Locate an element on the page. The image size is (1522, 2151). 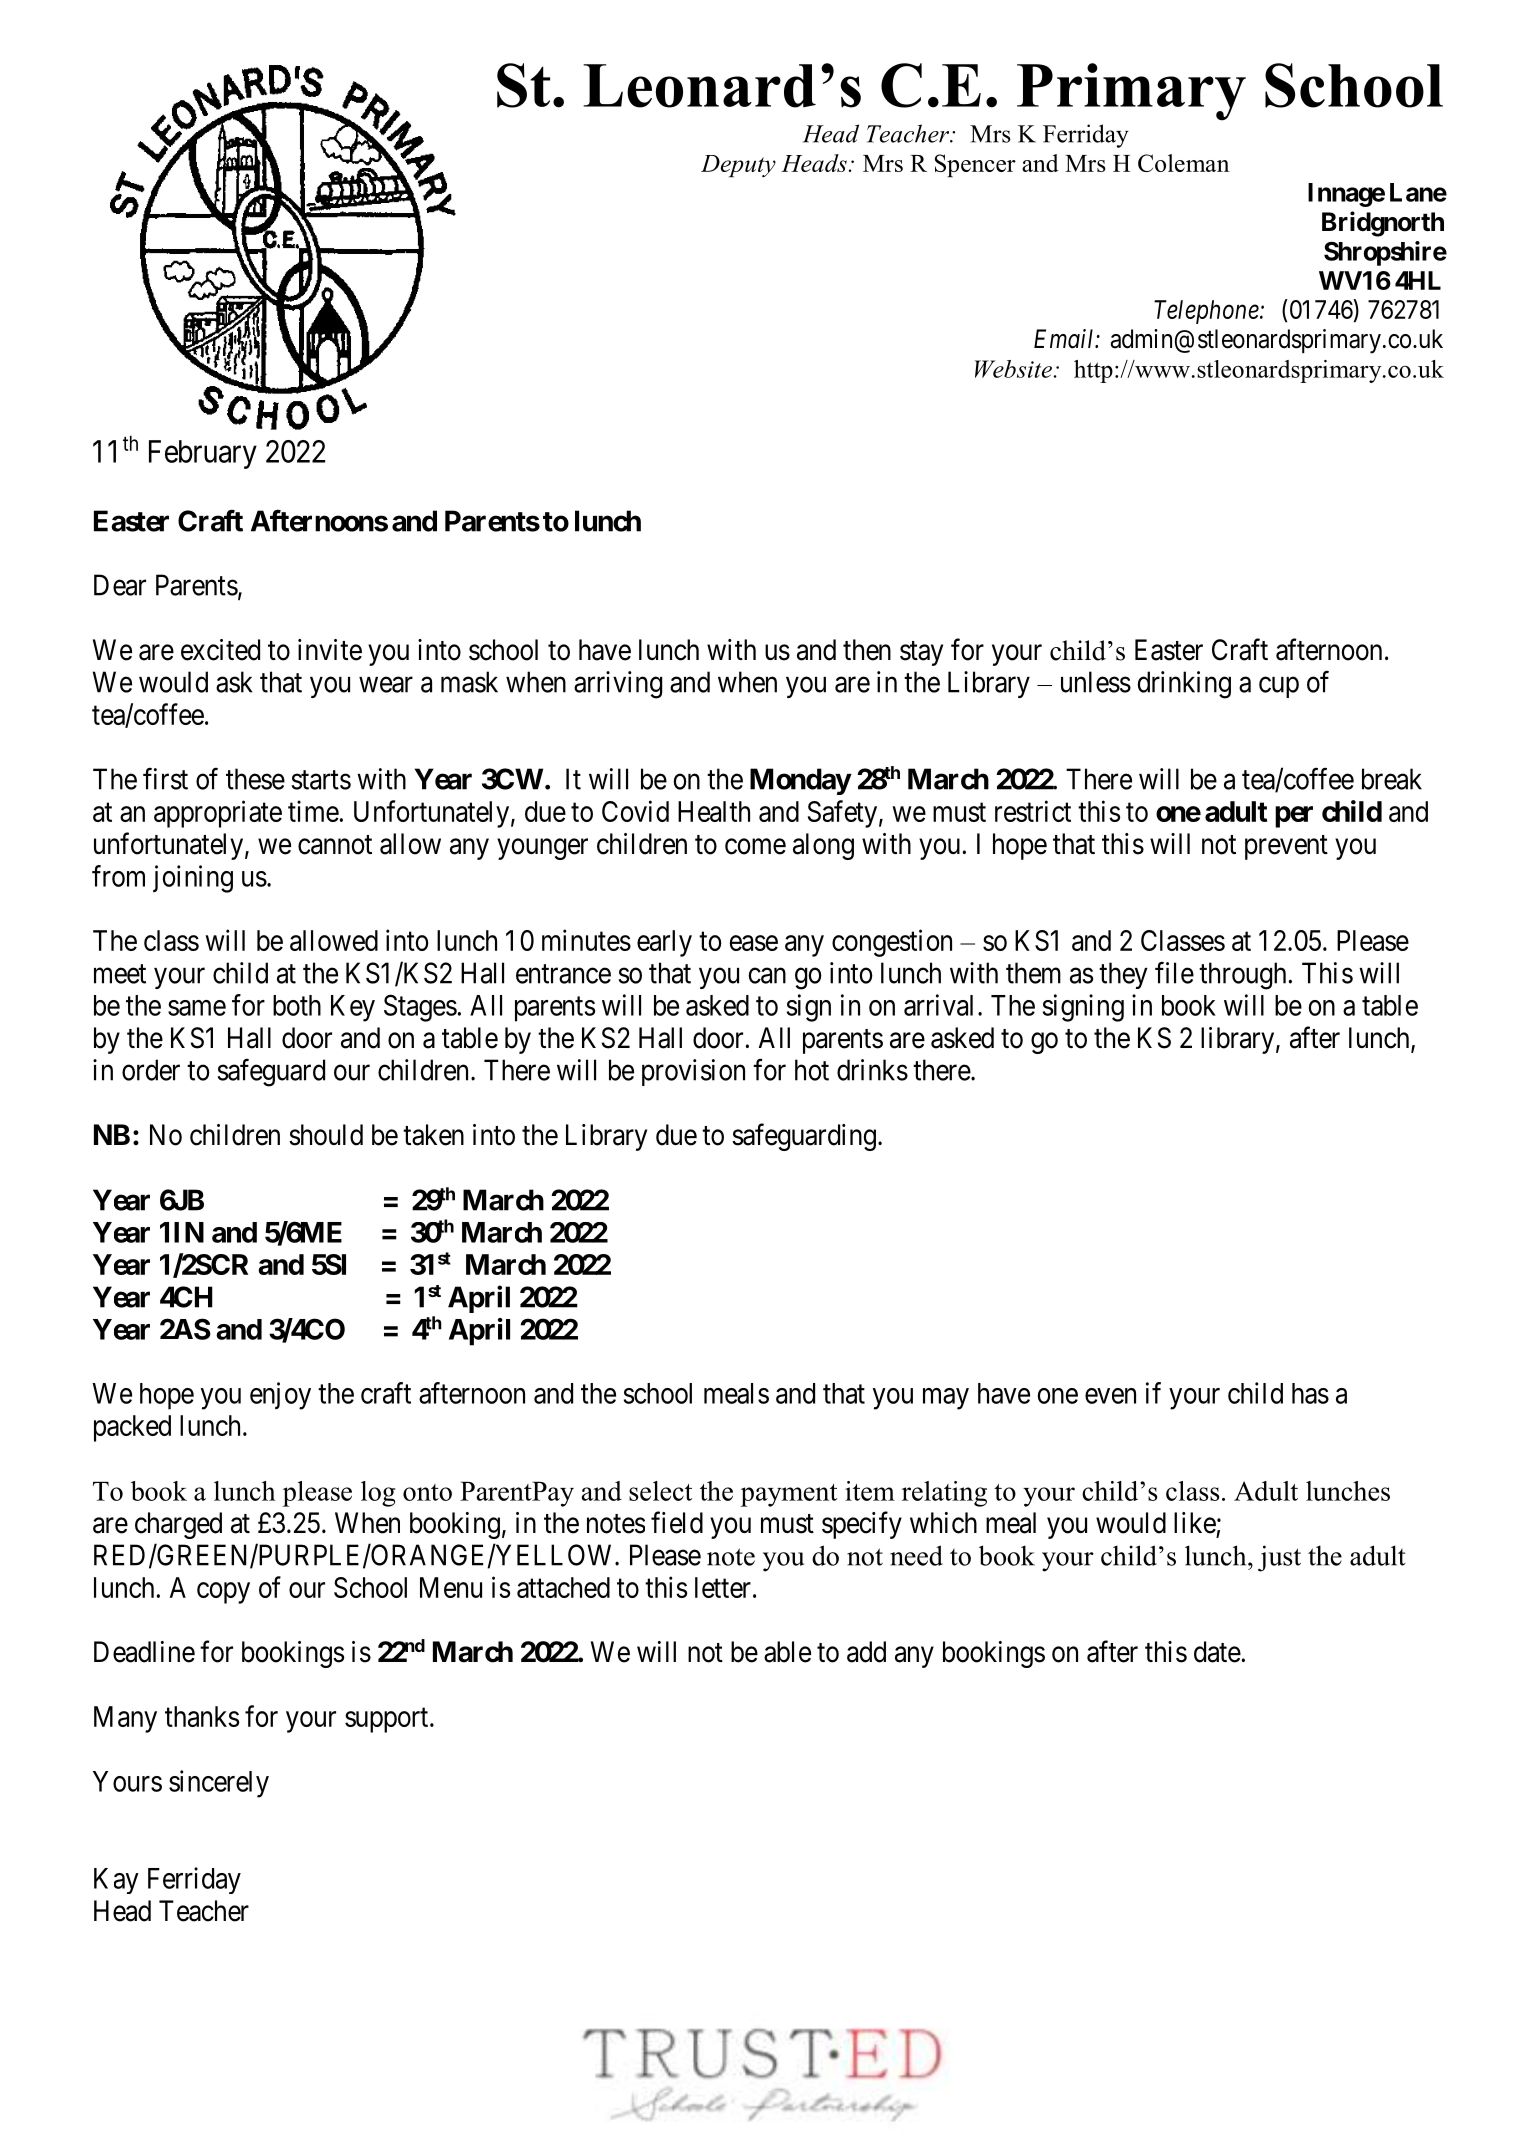
February is located at coordinates (203, 454).
